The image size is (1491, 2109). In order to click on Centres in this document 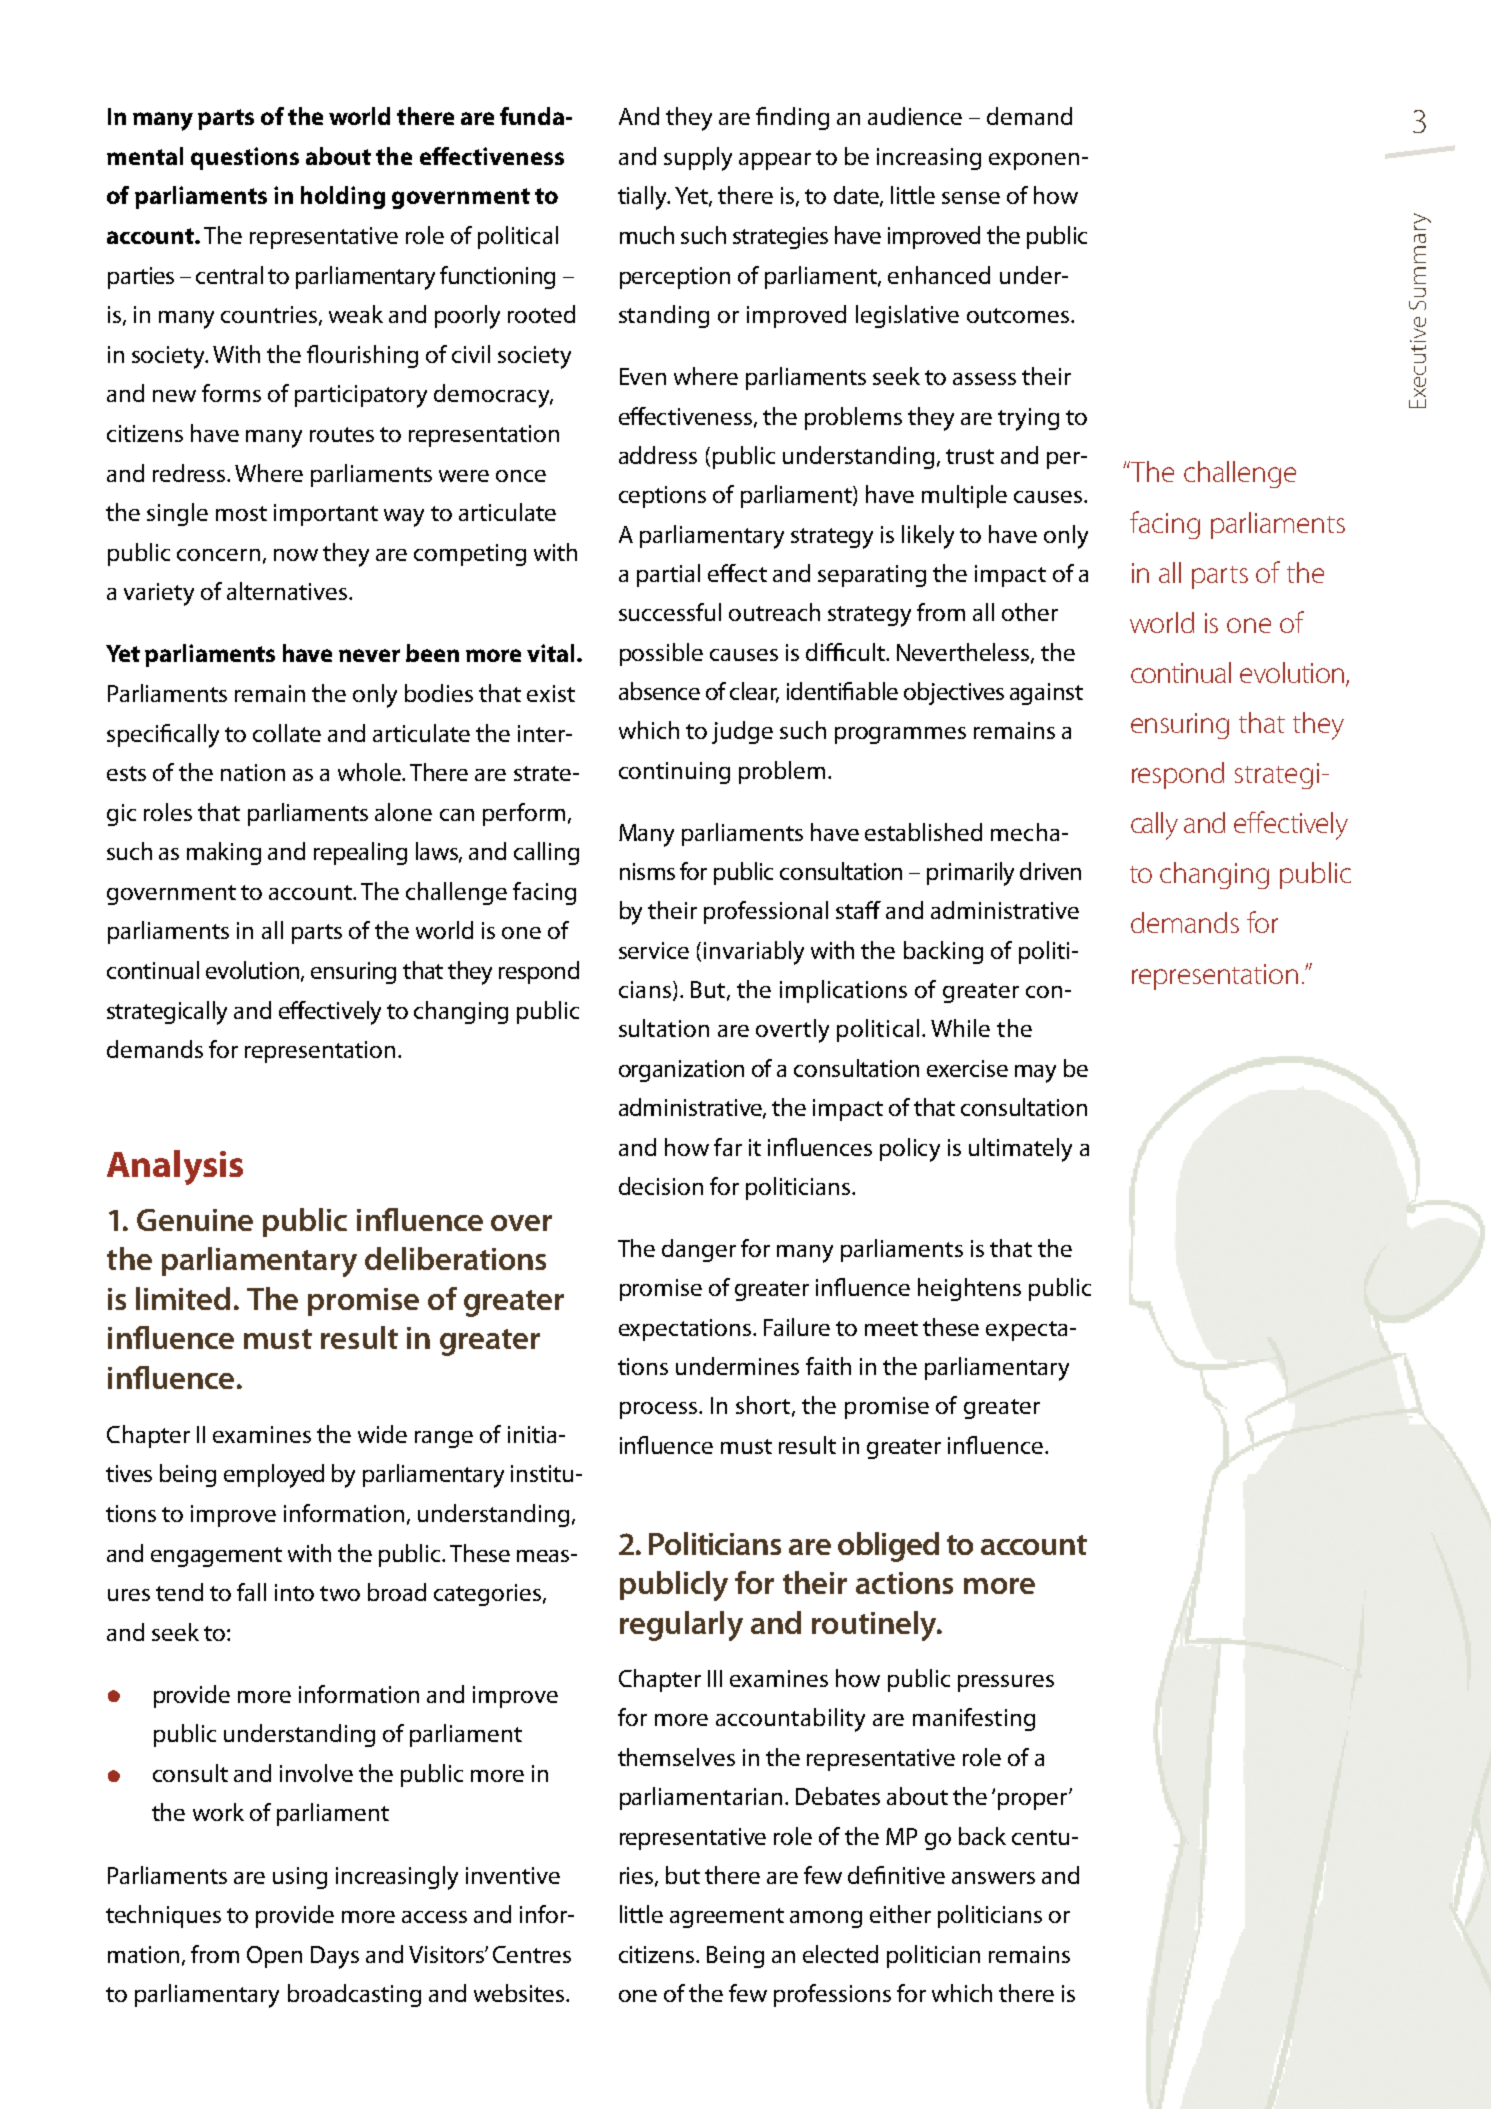, I will do `click(532, 1954)`.
